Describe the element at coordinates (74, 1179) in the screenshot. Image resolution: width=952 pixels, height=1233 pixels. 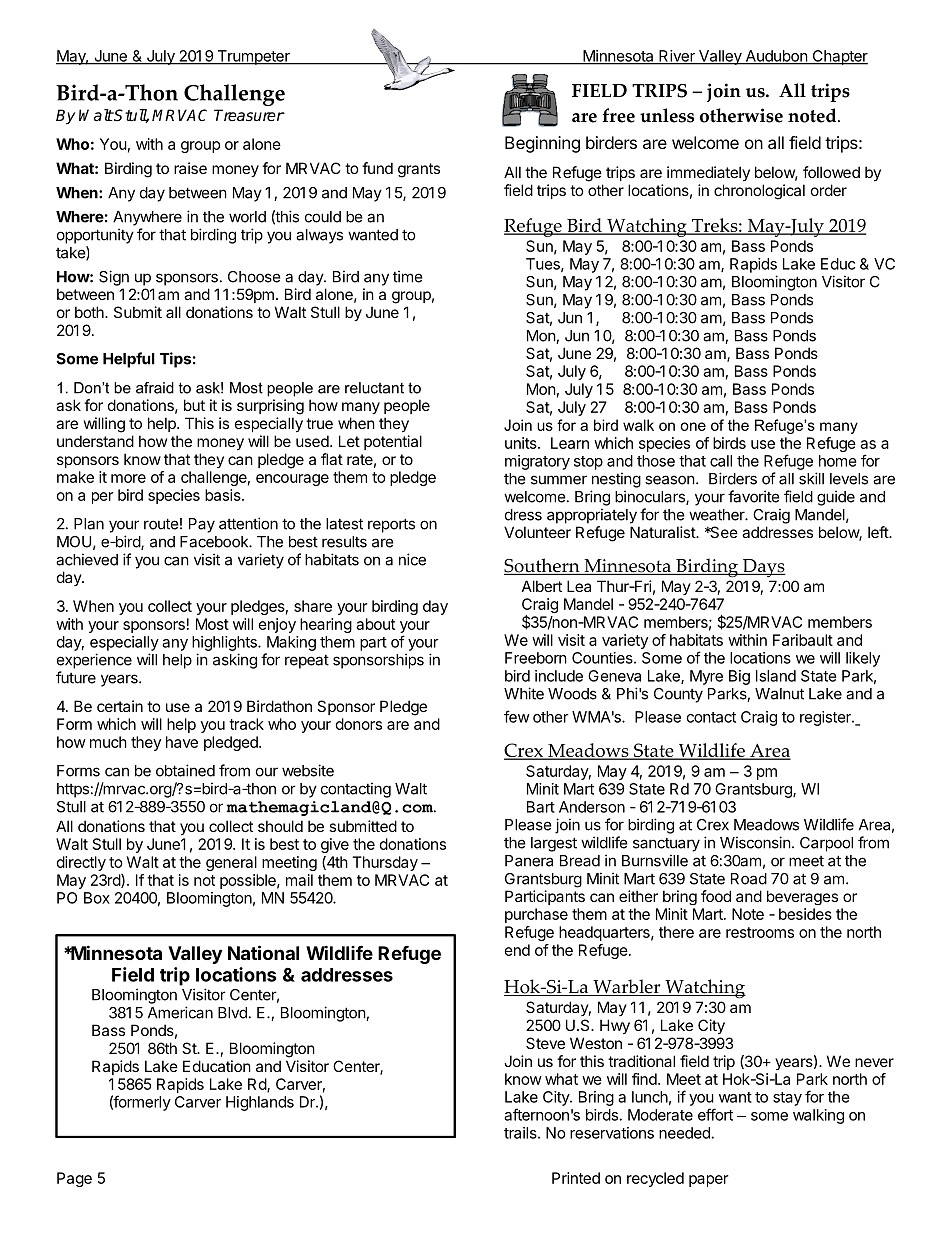
I see `Page` at that location.
